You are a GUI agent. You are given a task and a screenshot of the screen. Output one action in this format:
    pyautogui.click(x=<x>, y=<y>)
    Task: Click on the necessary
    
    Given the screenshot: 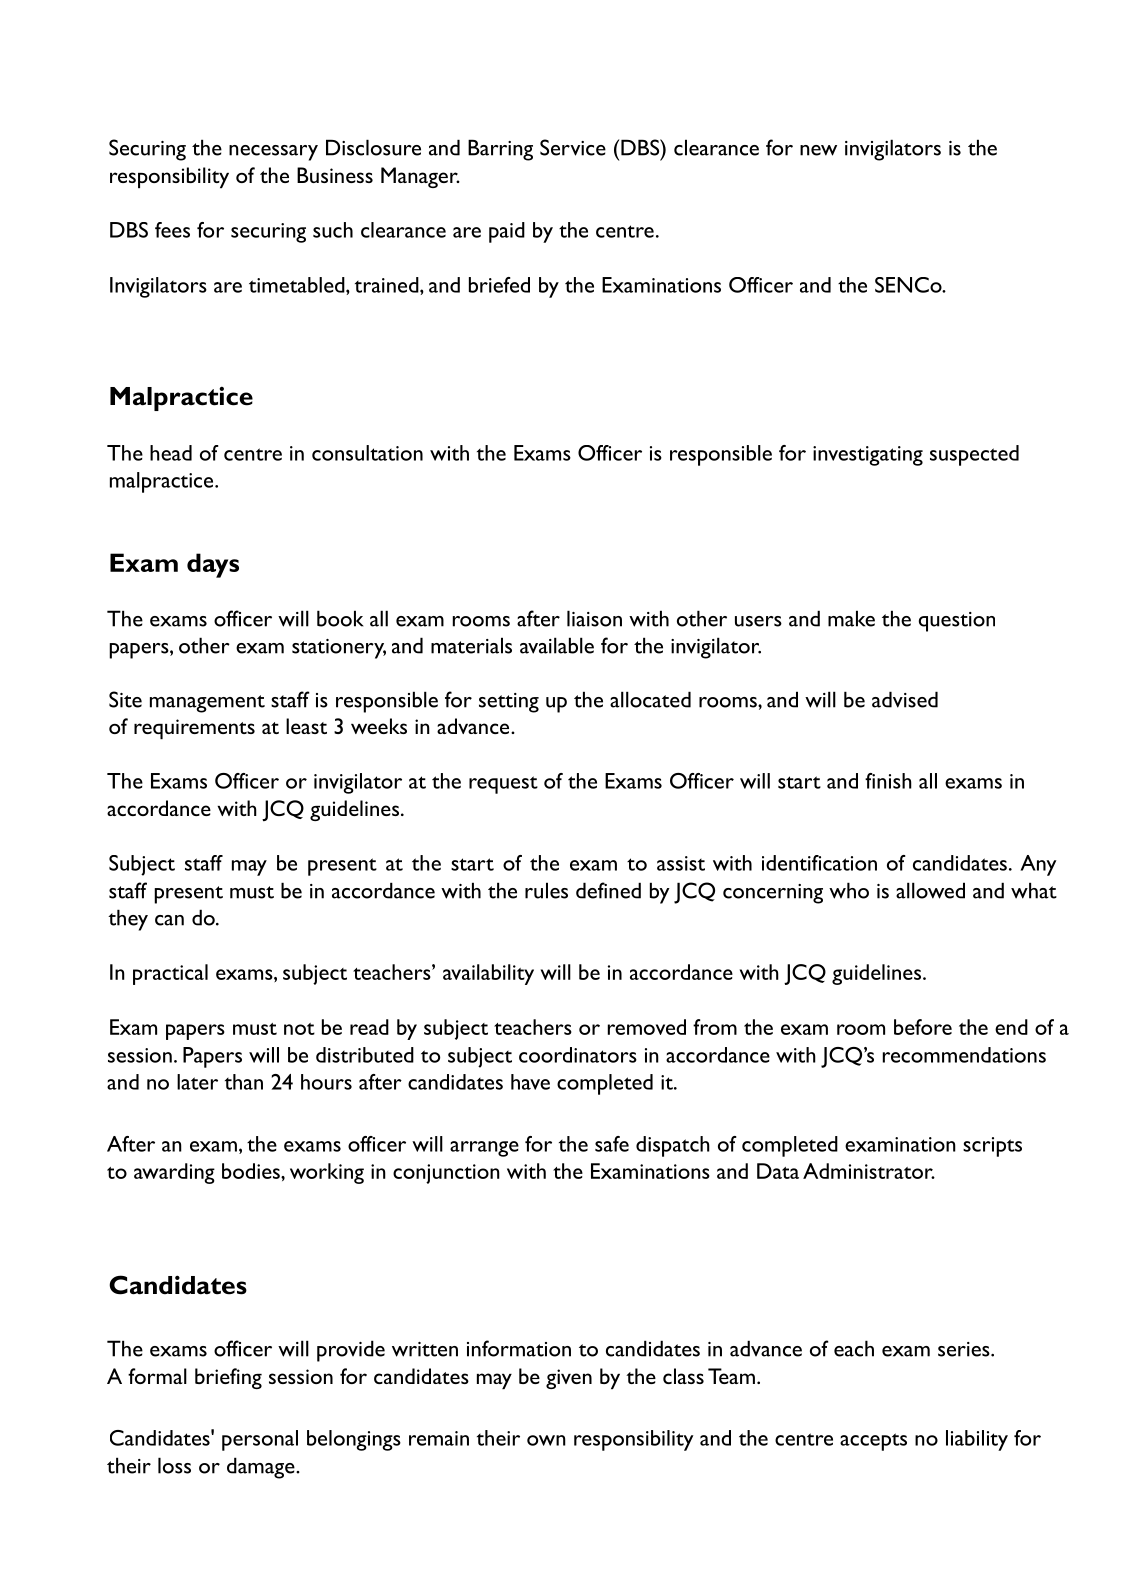 What is the action you would take?
    pyautogui.click(x=273, y=153)
